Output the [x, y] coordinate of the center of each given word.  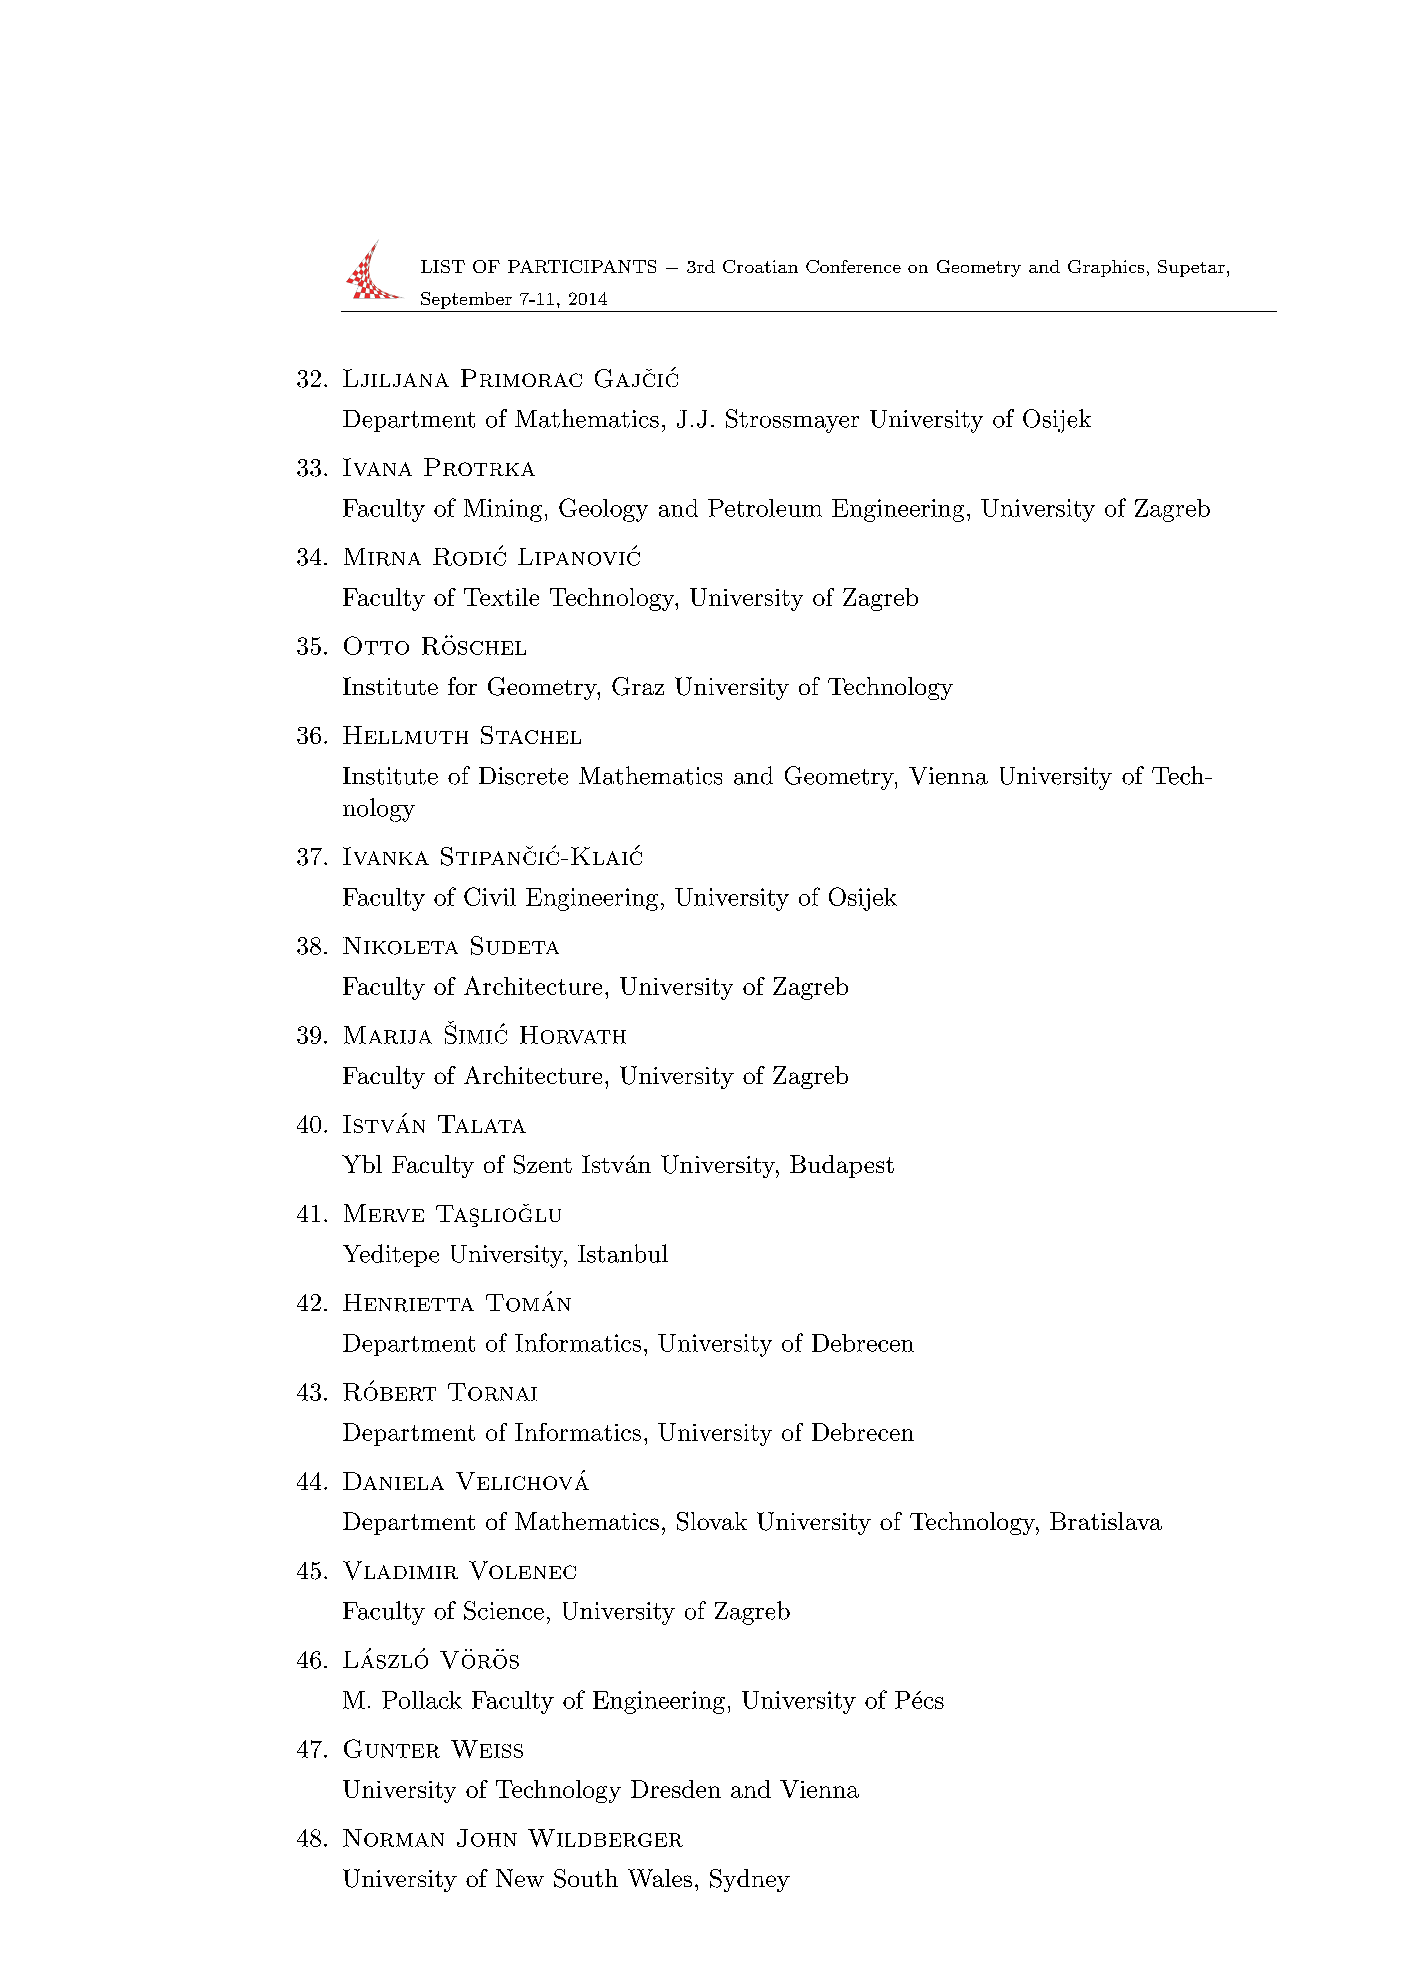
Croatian [760, 266]
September [466, 300]
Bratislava [1106, 1521]
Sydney [750, 1880]
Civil [490, 896]
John [487, 1838]
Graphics [1106, 268]
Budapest [842, 1166]
